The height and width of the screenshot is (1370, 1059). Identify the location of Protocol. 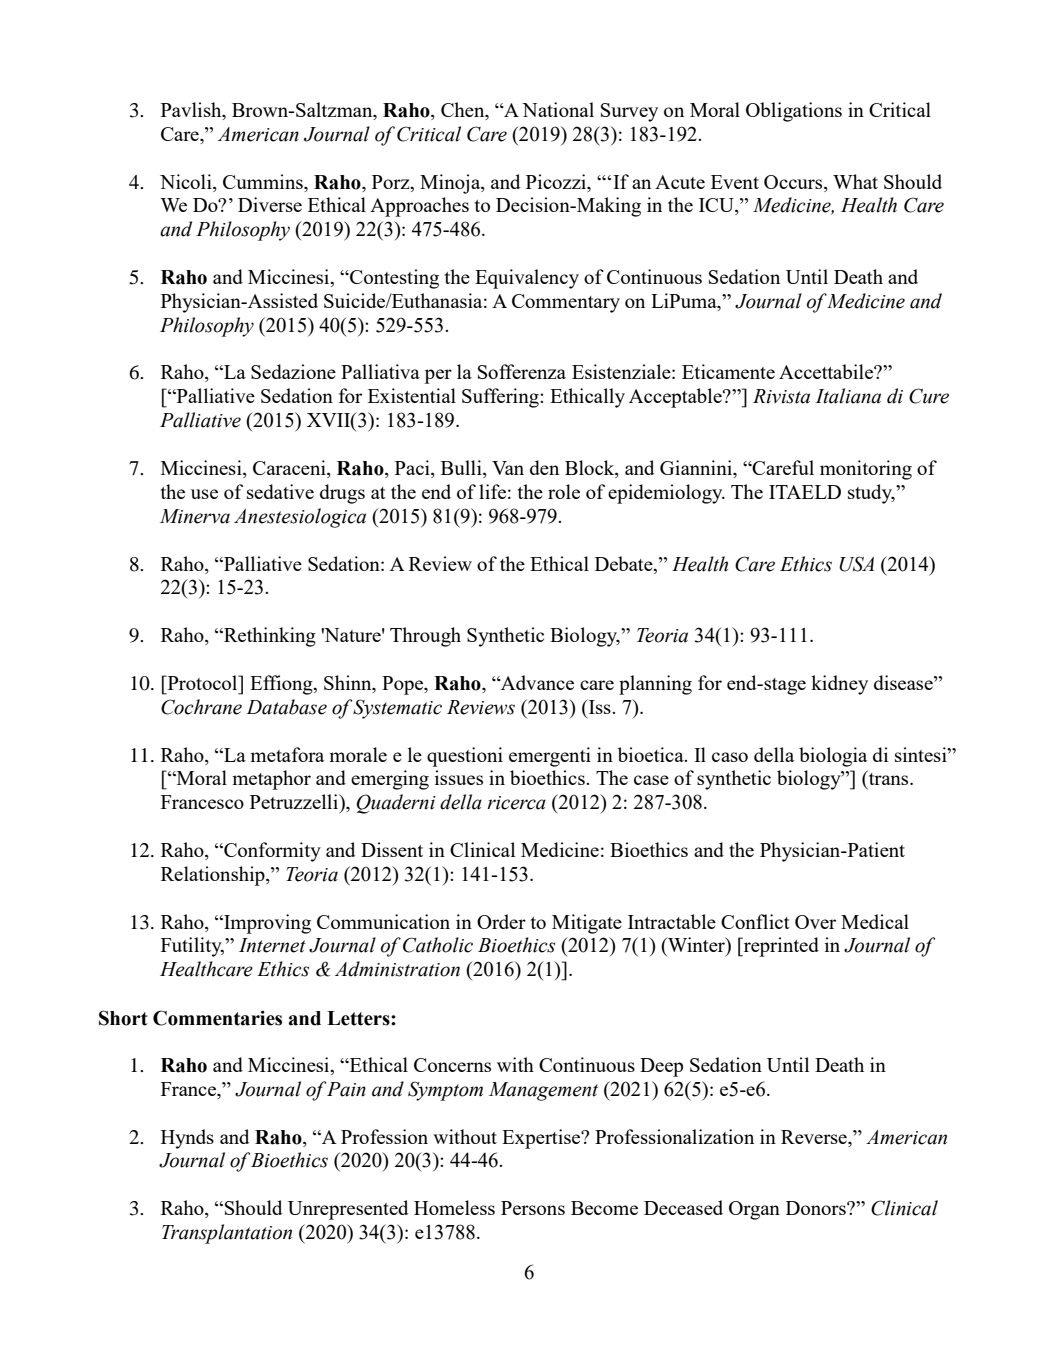
(202, 682).
